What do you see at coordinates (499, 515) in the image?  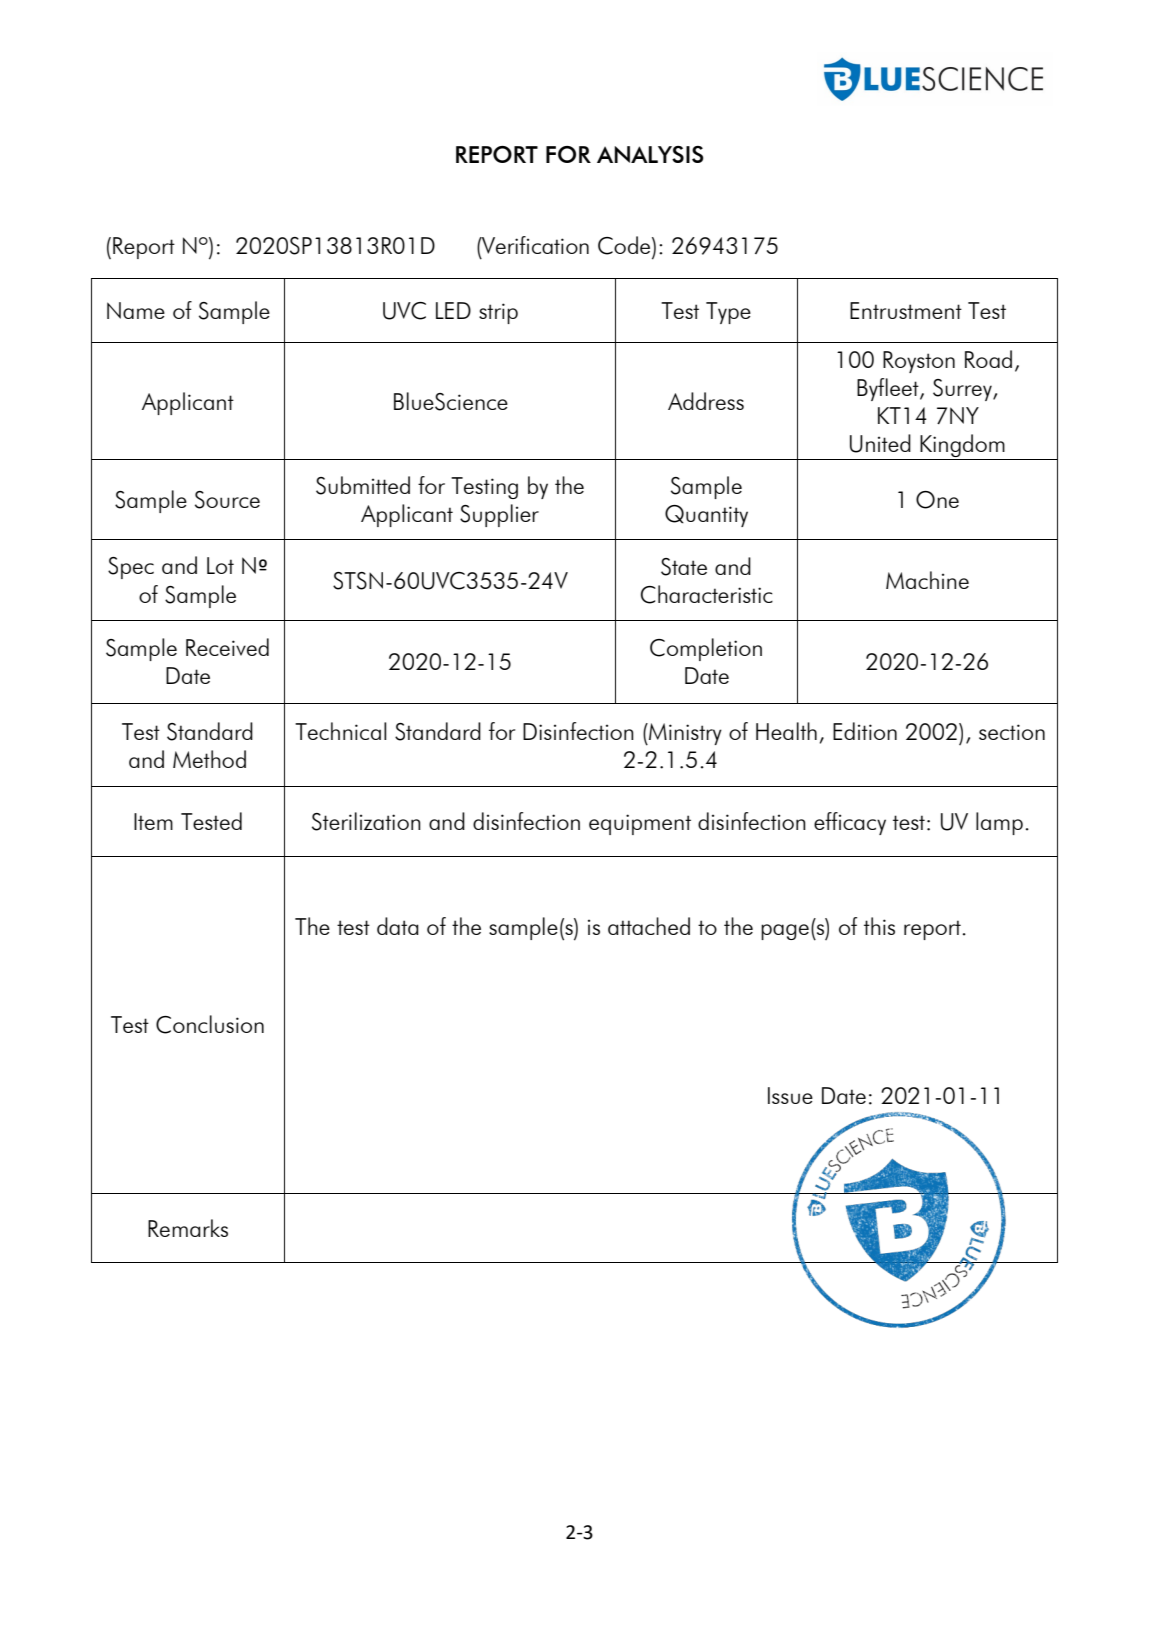 I see `Supplier` at bounding box center [499, 515].
